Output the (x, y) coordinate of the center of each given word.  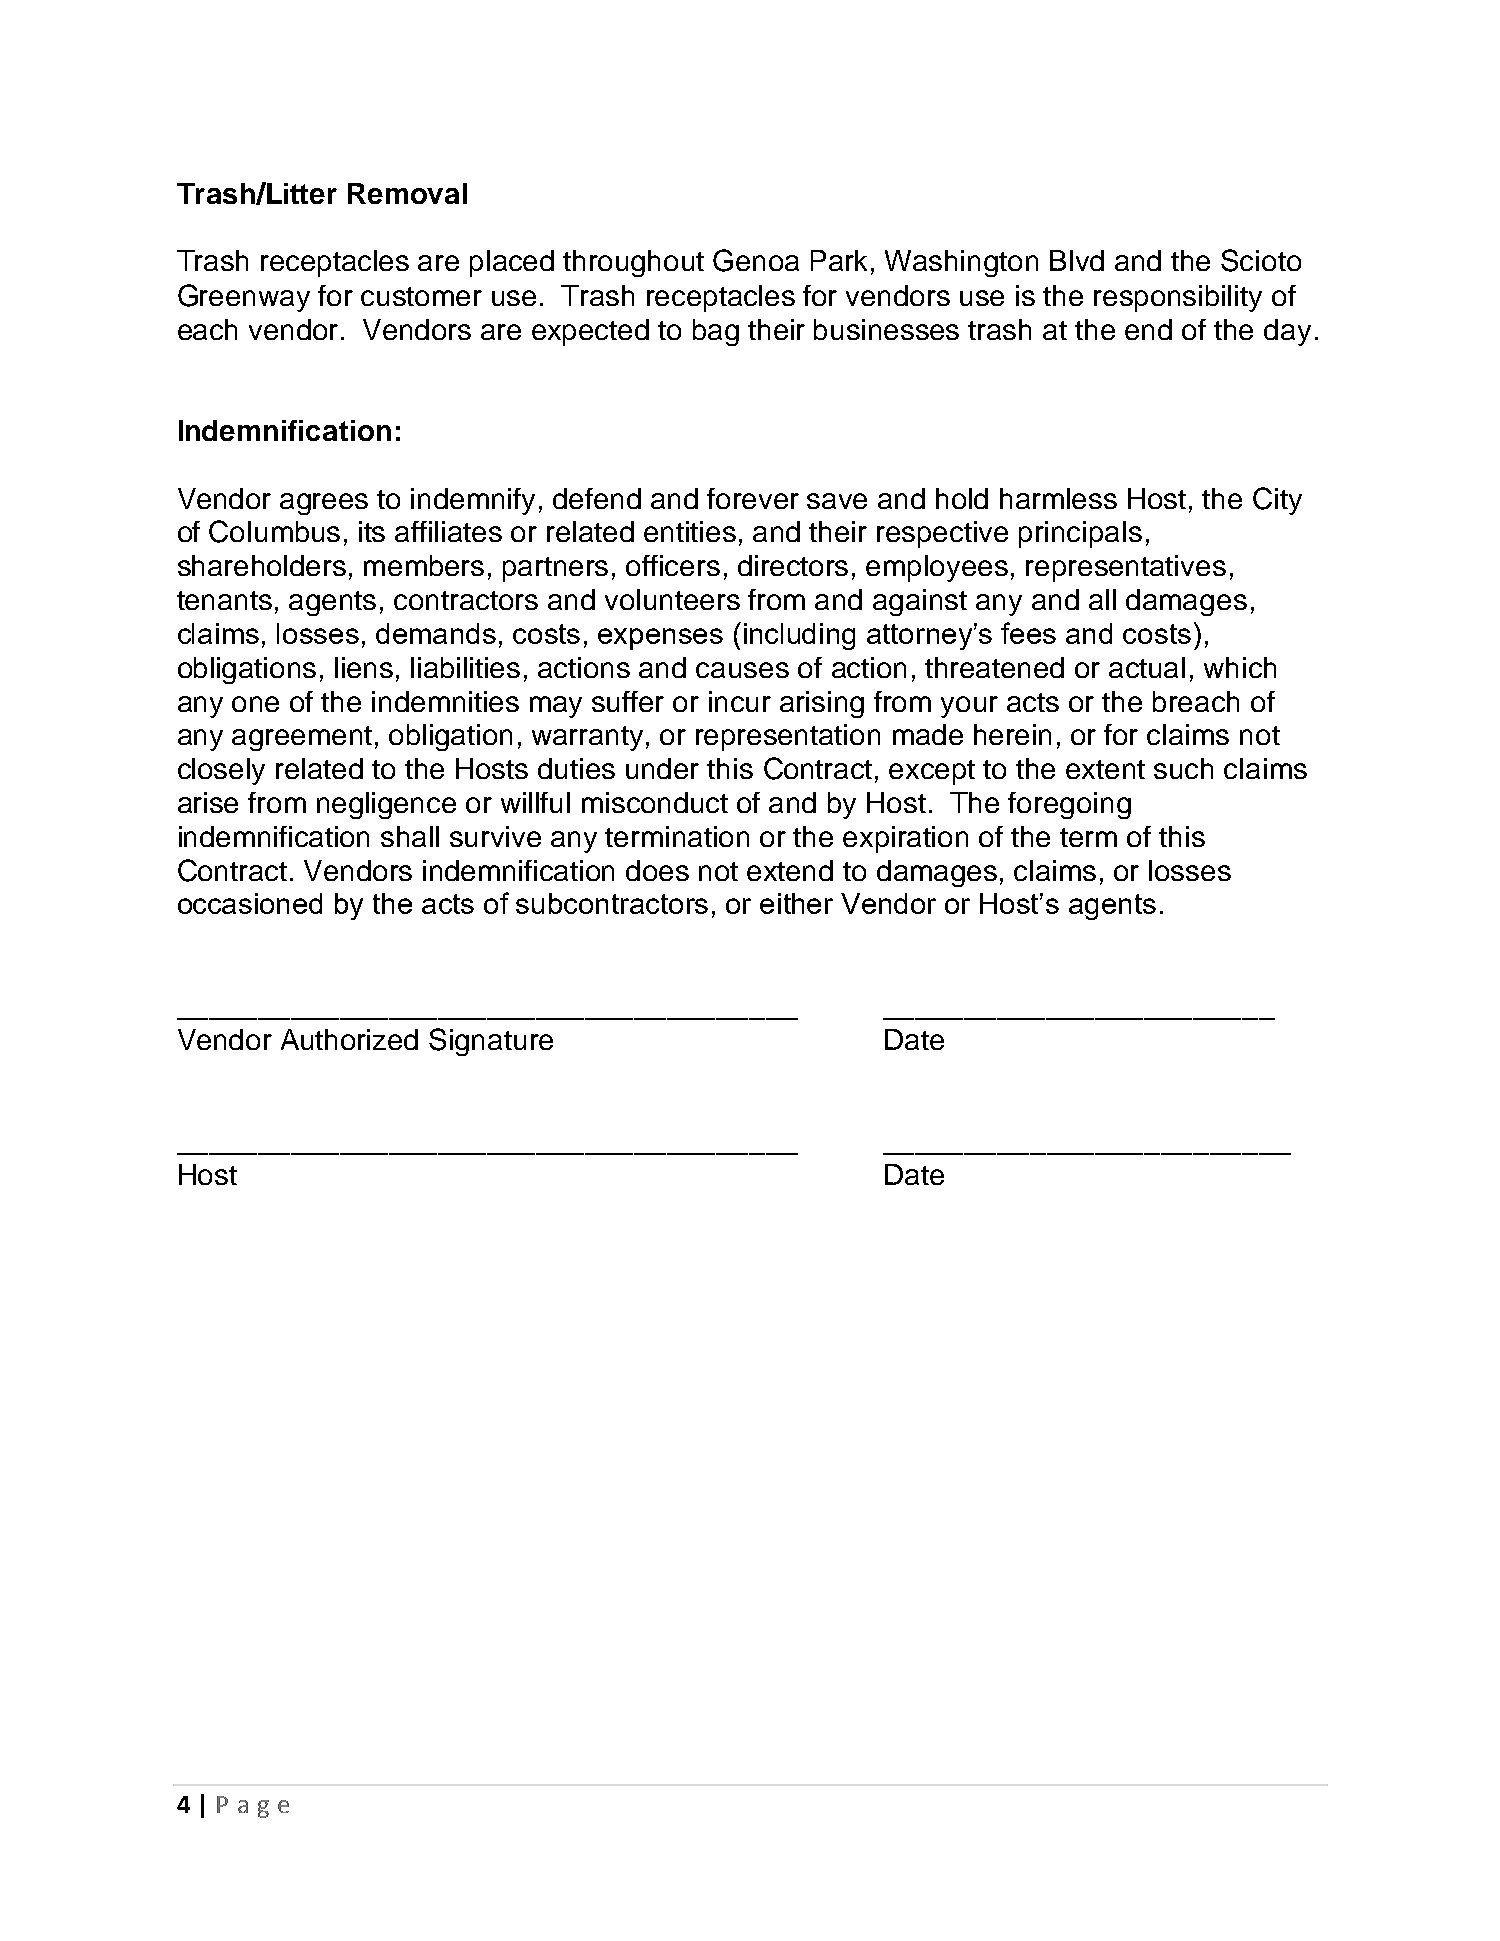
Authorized (349, 1039)
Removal (407, 193)
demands (436, 633)
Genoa (756, 260)
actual (1147, 667)
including (799, 636)
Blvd (1077, 260)
